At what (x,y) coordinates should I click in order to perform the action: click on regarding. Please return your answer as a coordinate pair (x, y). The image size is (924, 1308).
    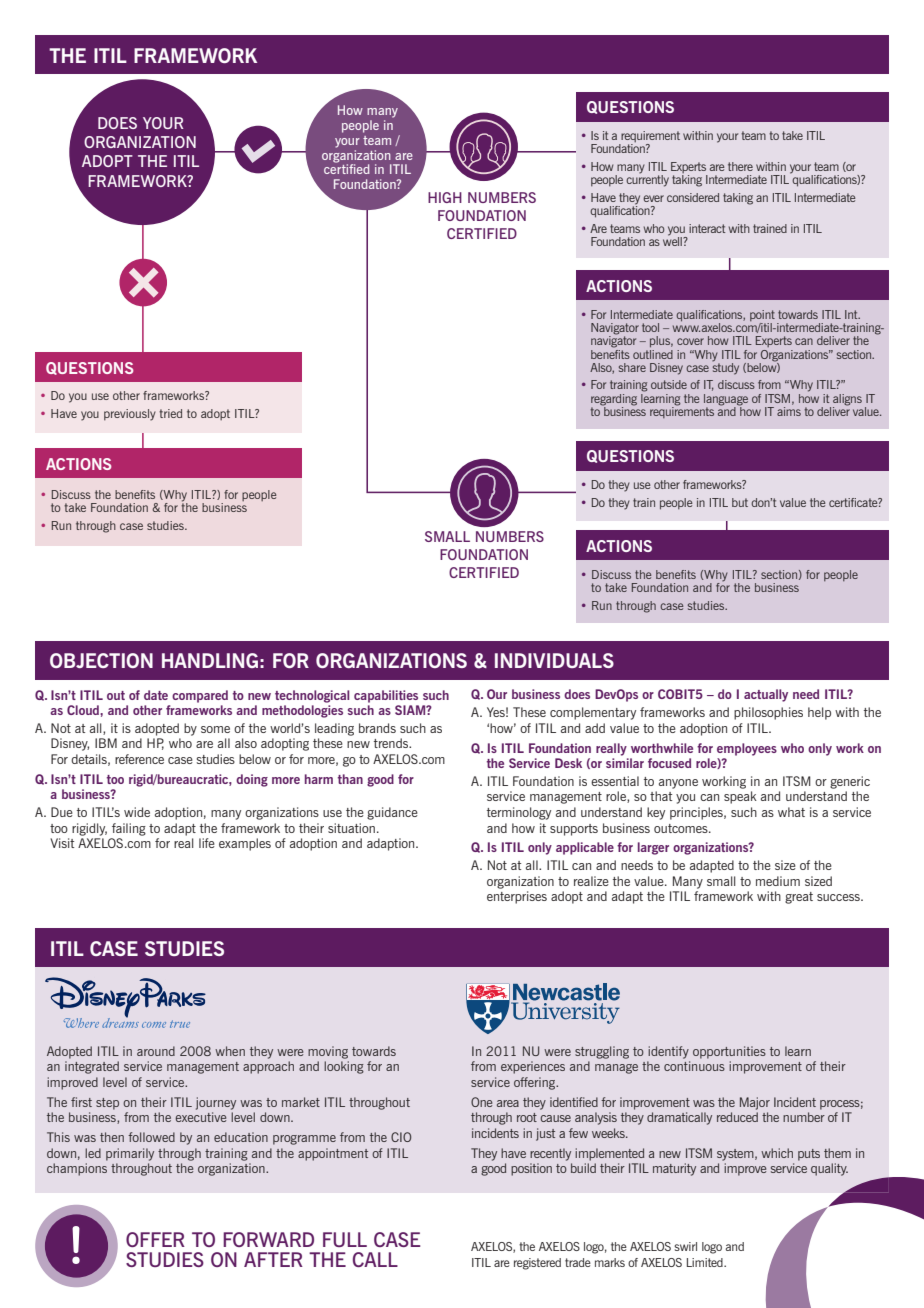
    Looking at the image, I should click on (614, 401).
